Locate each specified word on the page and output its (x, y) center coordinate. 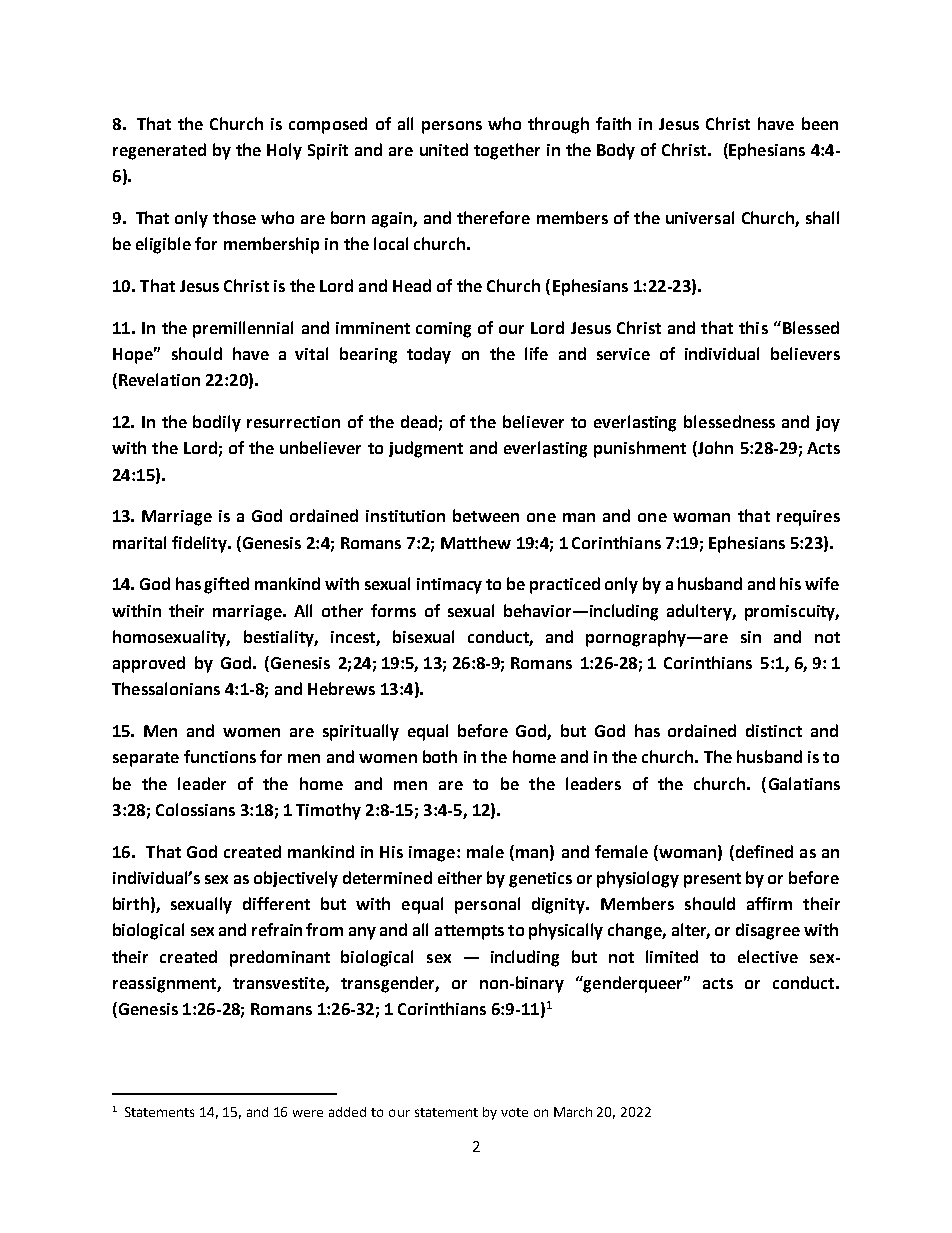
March (573, 1112)
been (820, 123)
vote (514, 1112)
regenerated (159, 151)
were (308, 1113)
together (507, 151)
